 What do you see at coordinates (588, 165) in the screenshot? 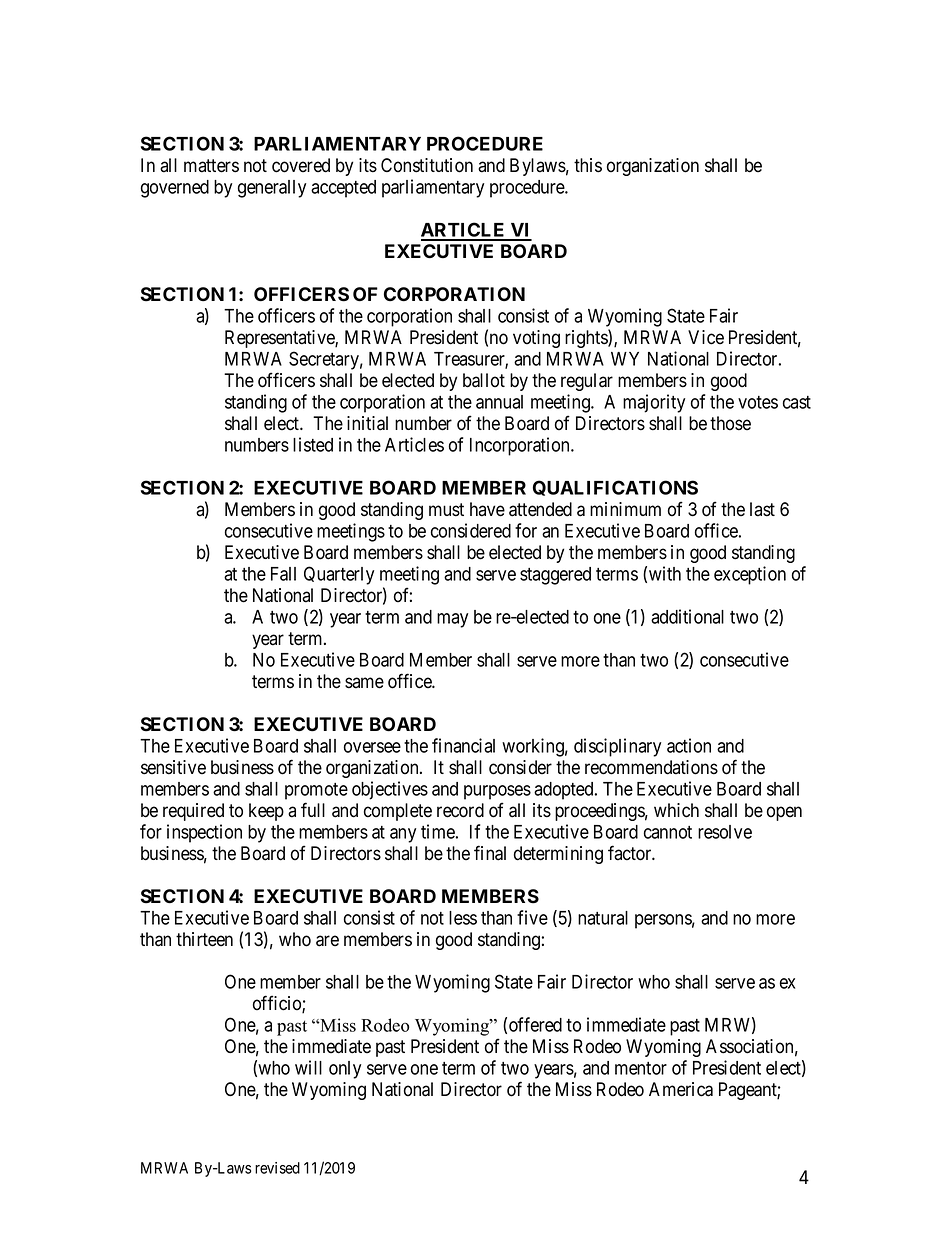
I see `this` at bounding box center [588, 165].
